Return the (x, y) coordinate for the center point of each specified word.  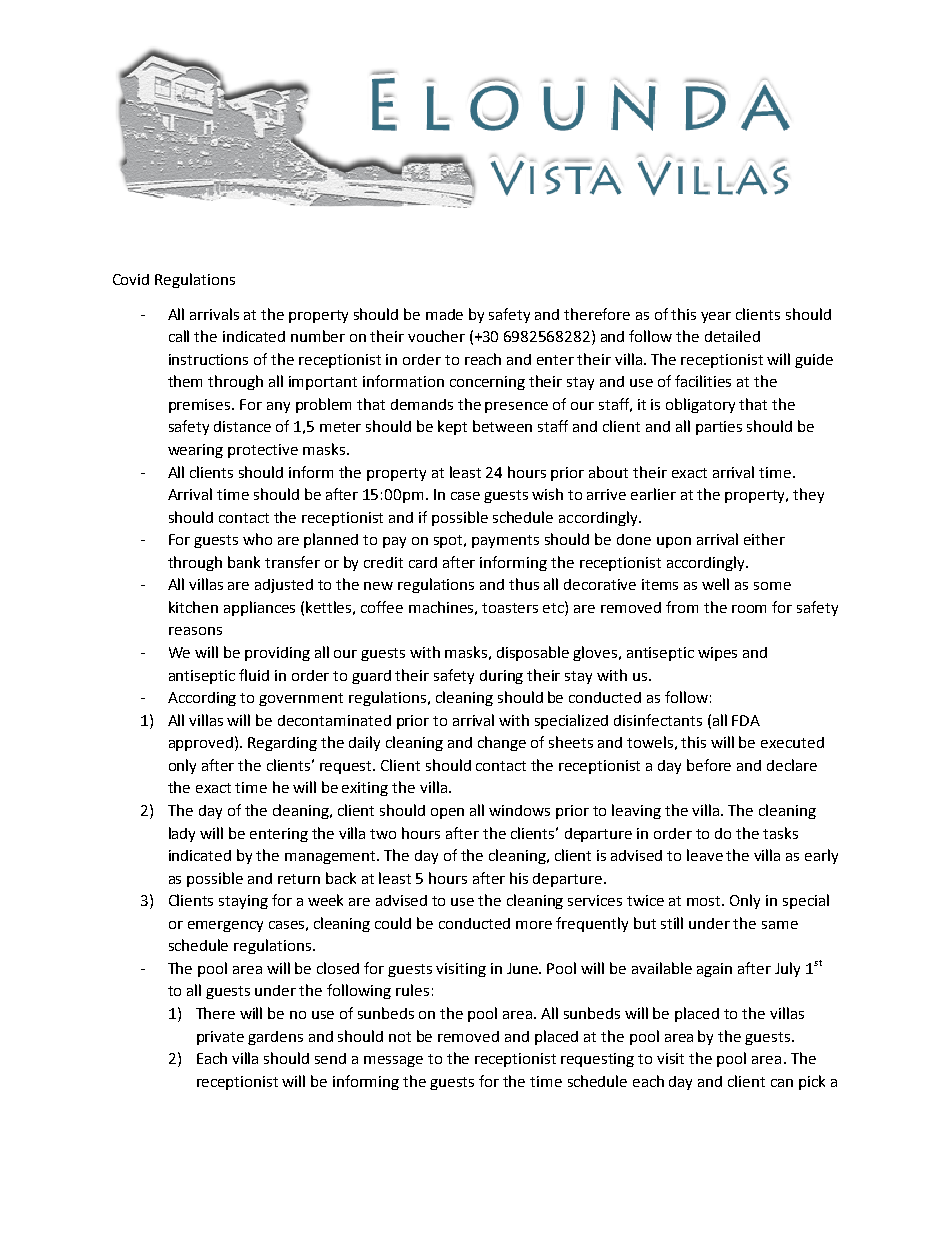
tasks (780, 833)
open (447, 813)
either (764, 539)
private (220, 1038)
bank (244, 562)
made (444, 314)
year (716, 317)
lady (182, 834)
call (179, 336)
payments (505, 541)
